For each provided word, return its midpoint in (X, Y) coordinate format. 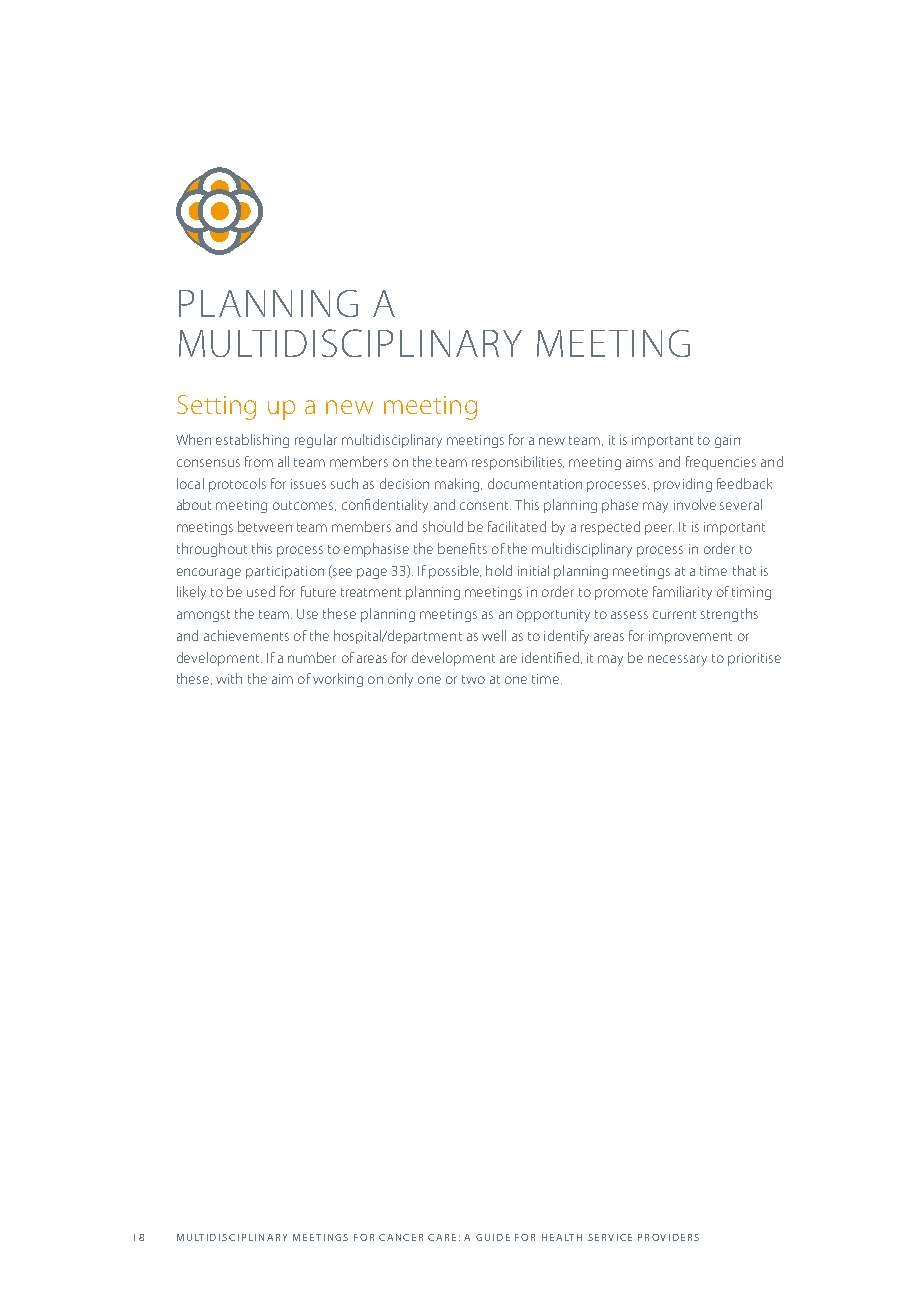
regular (316, 441)
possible (455, 572)
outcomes (304, 506)
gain (727, 441)
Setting (216, 407)
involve (695, 504)
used (261, 591)
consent (485, 505)
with (229, 678)
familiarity (682, 593)
